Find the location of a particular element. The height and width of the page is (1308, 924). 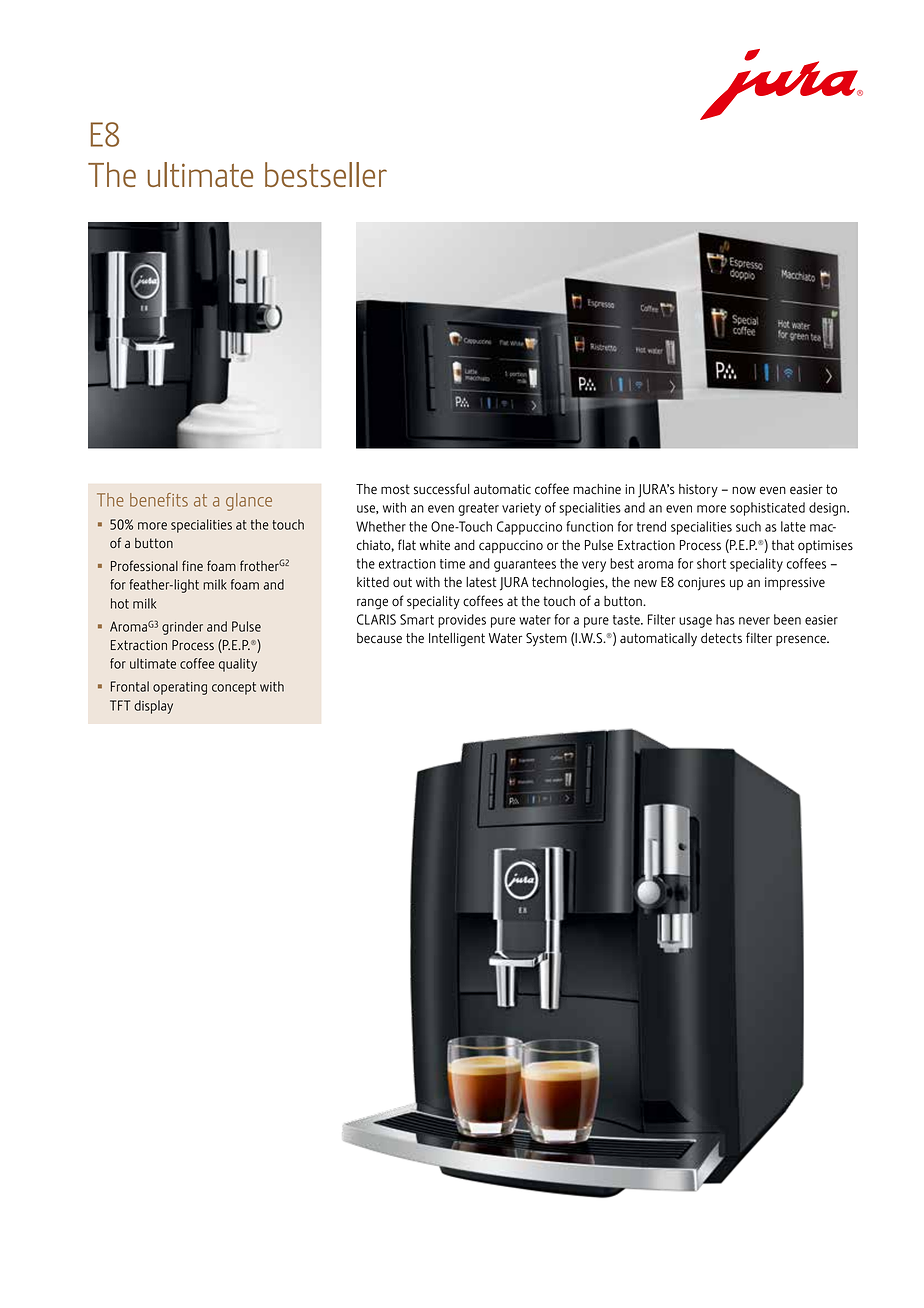

concept is located at coordinates (234, 688).
